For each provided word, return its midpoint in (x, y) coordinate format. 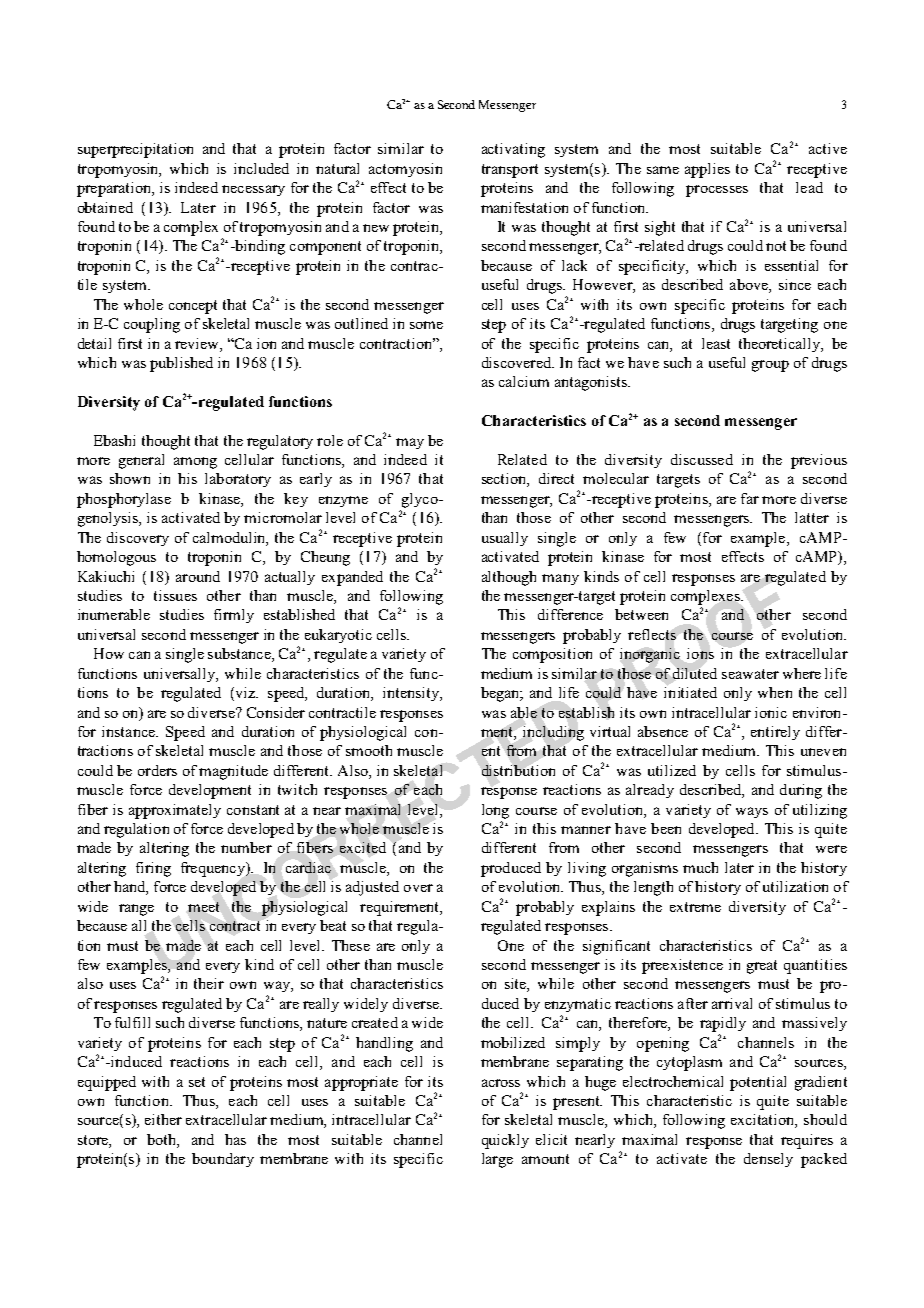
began (501, 694)
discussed (702, 459)
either (163, 1119)
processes (717, 191)
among (195, 463)
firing (153, 869)
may (410, 443)
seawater (750, 674)
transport (510, 171)
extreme (695, 907)
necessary (253, 190)
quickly (505, 1141)
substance (240, 655)
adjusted (372, 888)
